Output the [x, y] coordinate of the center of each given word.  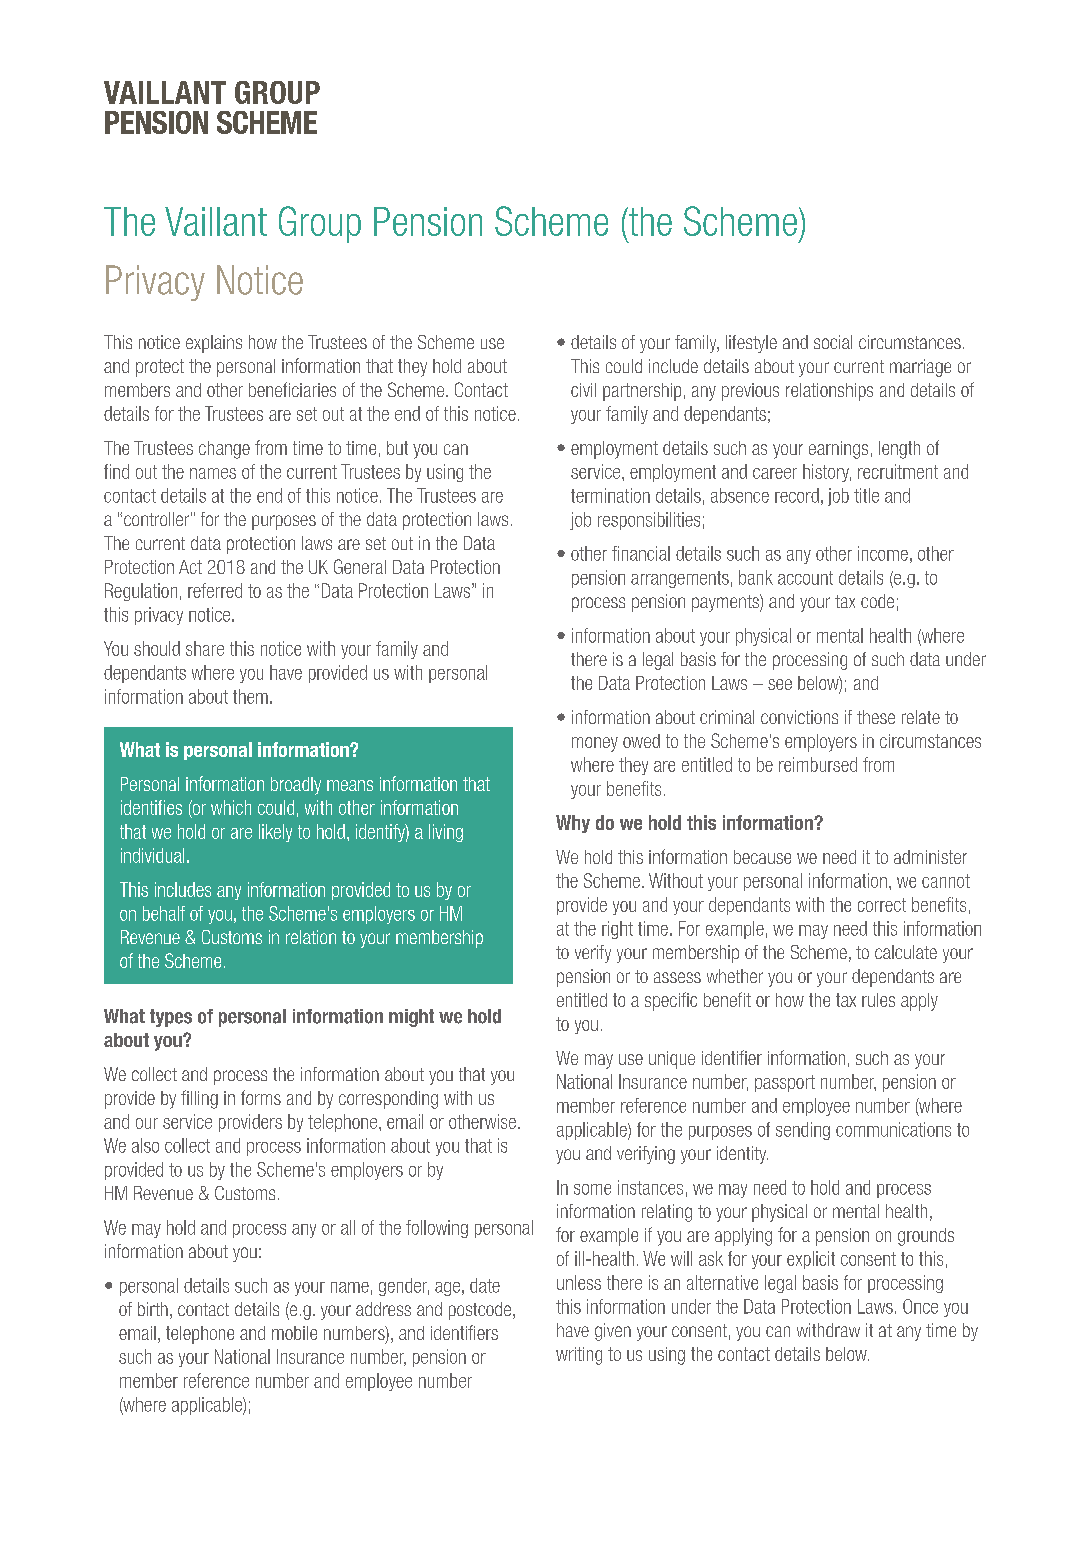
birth [153, 1309]
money [595, 744]
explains [214, 344]
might [411, 1018]
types [171, 1018]
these [876, 717]
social [833, 342]
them [250, 696]
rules [878, 1000]
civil [583, 390]
